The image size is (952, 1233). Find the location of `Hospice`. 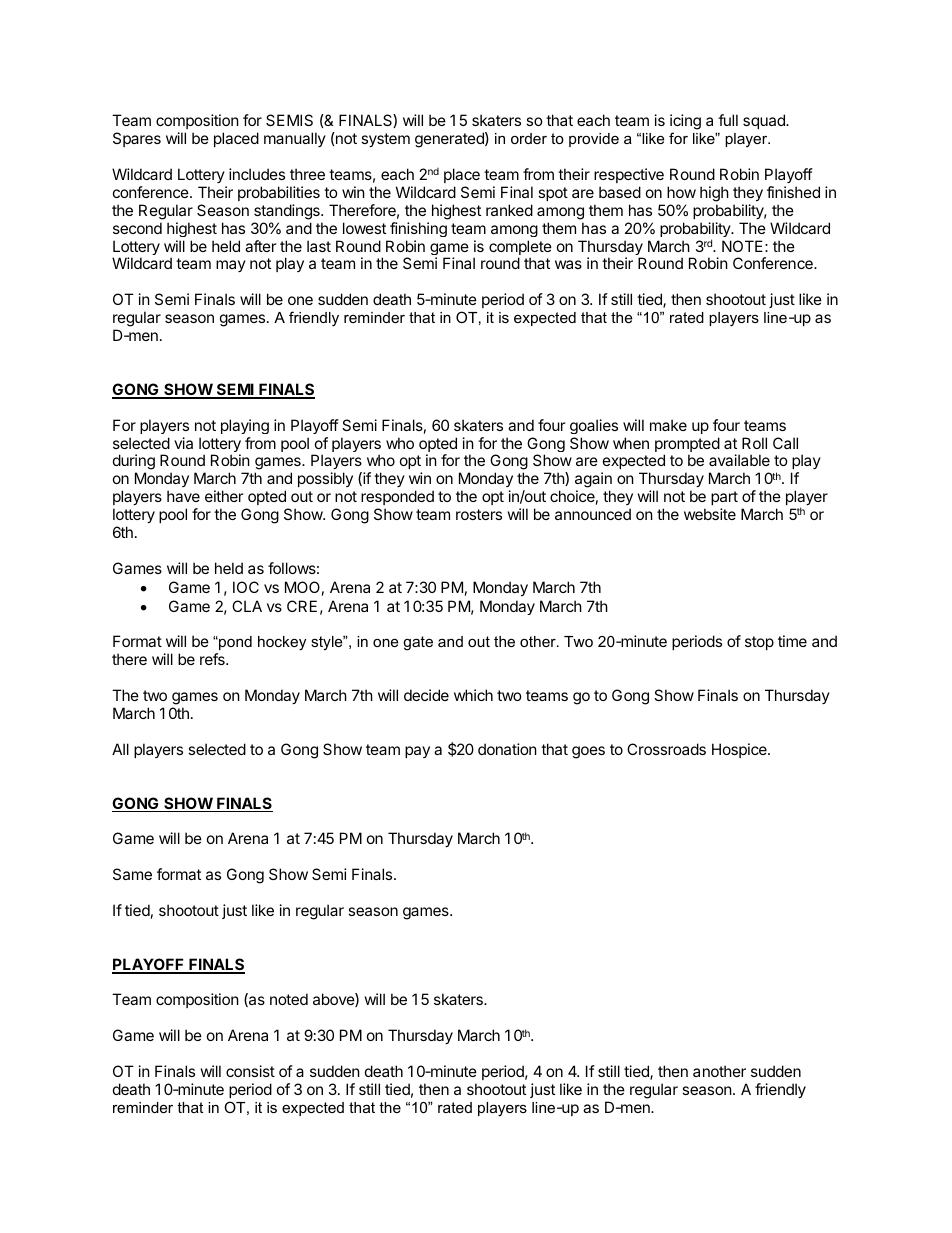

Hospice is located at coordinates (740, 750).
